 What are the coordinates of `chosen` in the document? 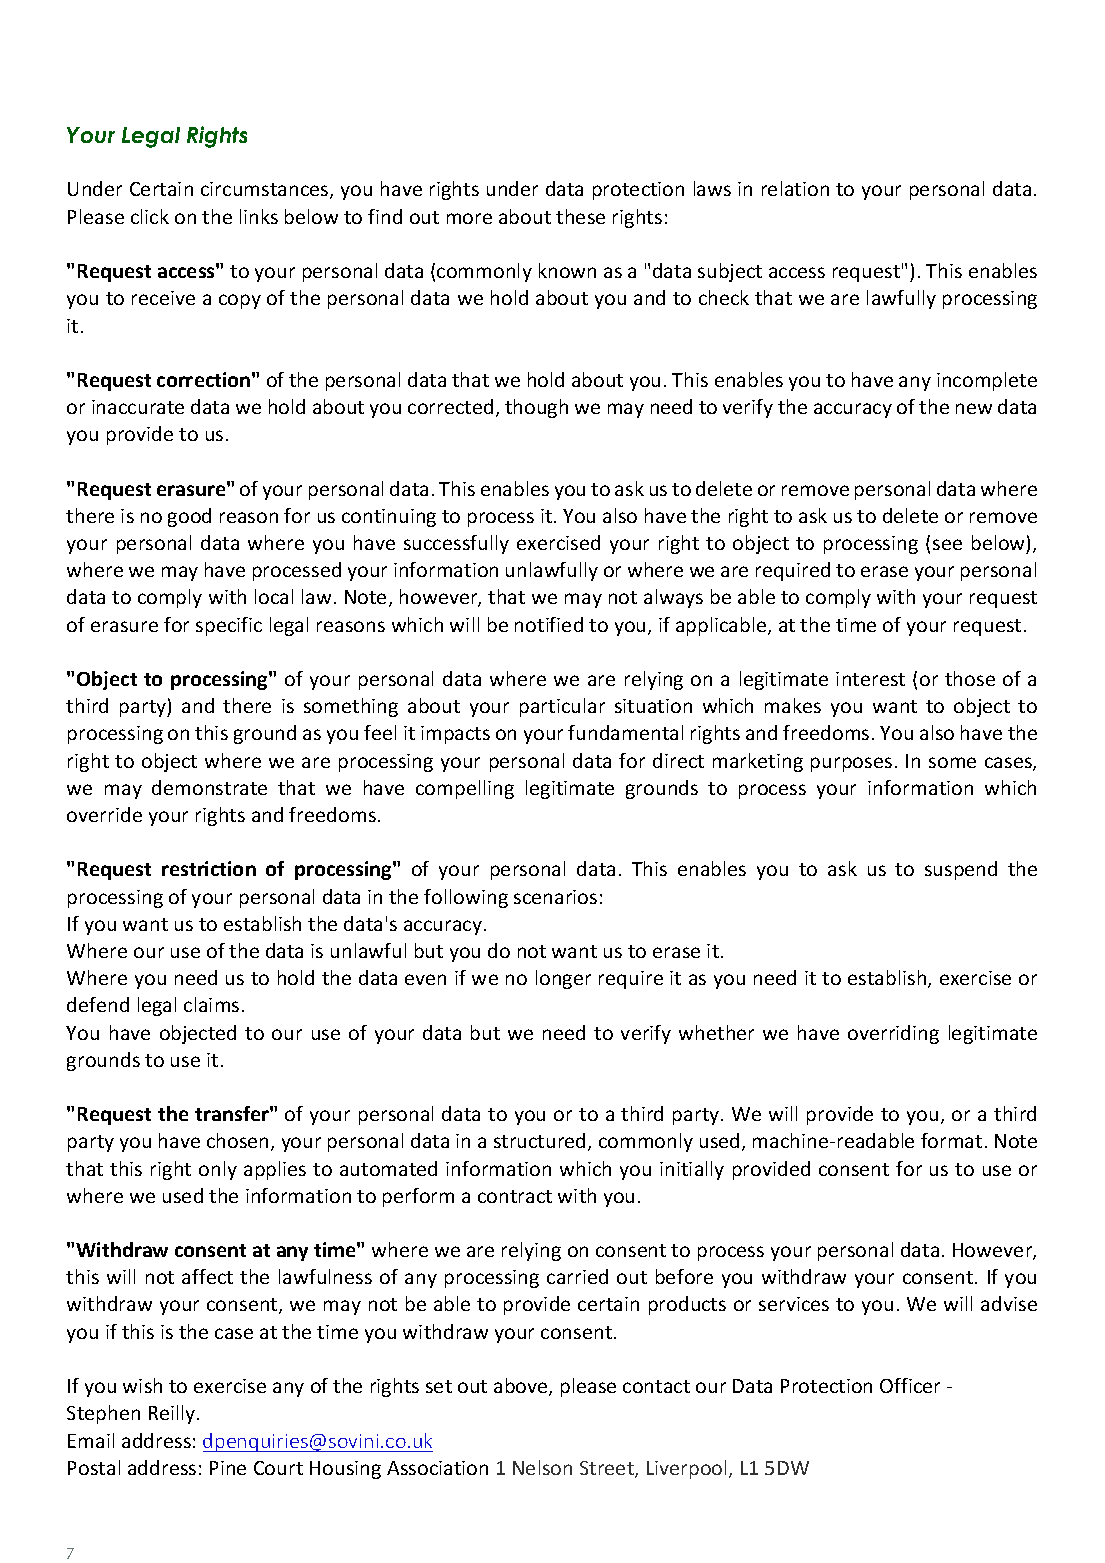 It's located at (237, 1140).
